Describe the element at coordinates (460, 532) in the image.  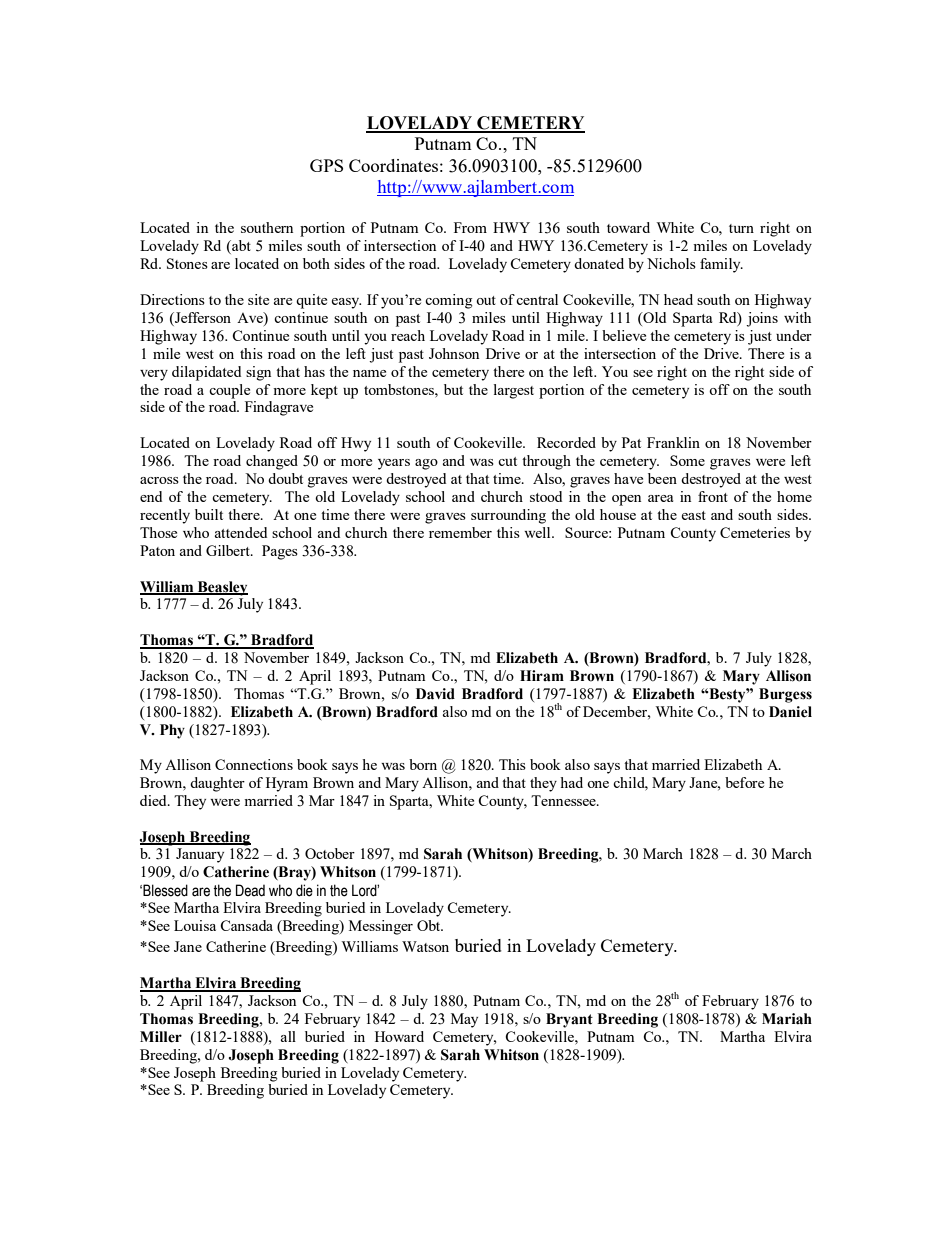
I see `remember` at that location.
